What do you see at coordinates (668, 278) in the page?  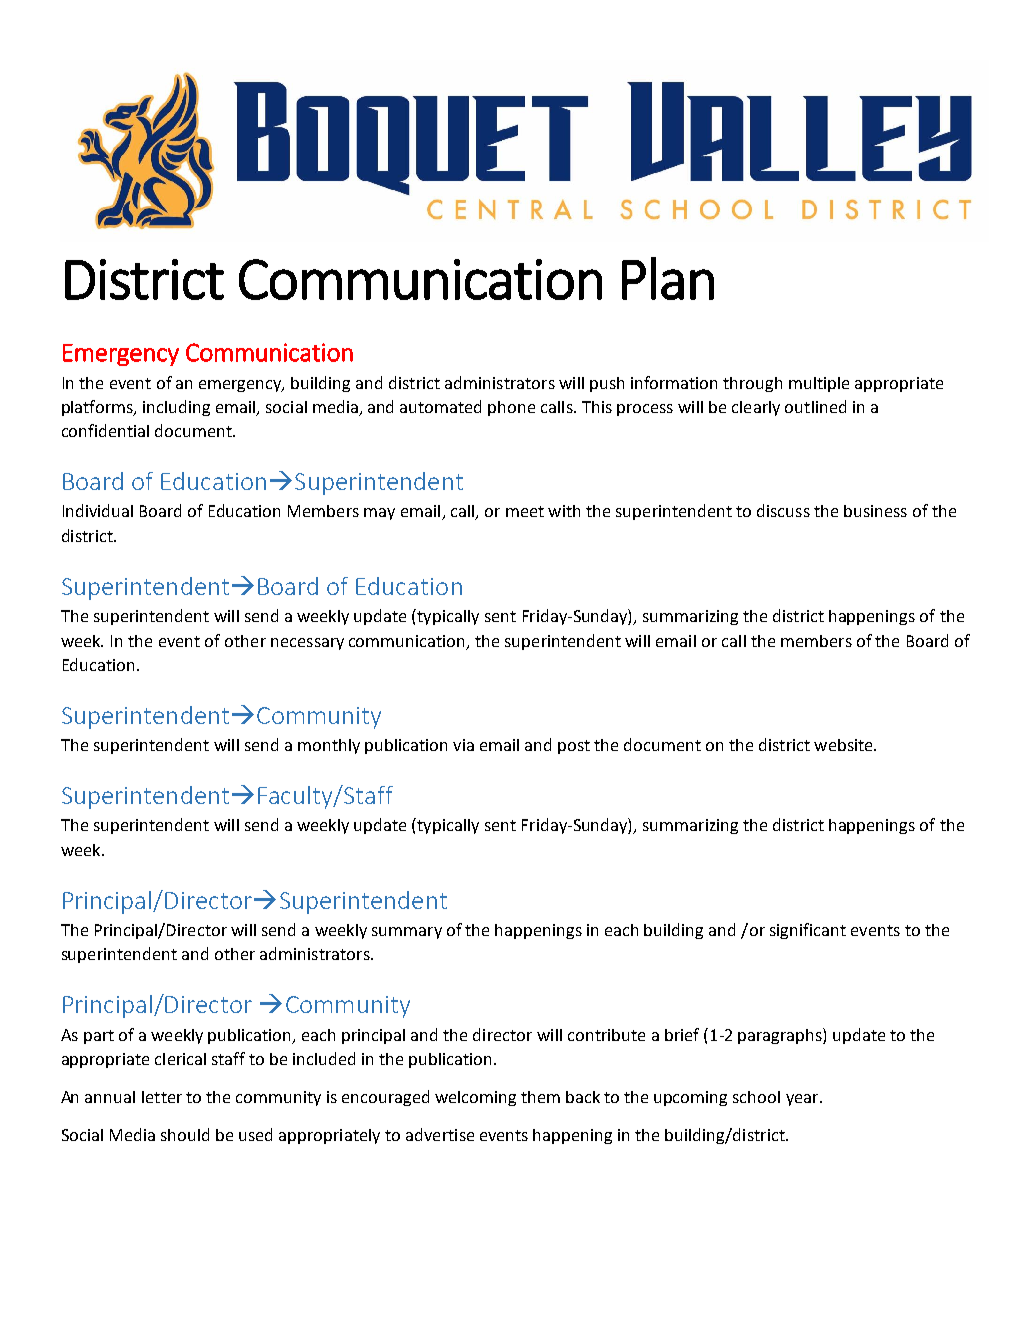 I see `Plan` at bounding box center [668, 278].
